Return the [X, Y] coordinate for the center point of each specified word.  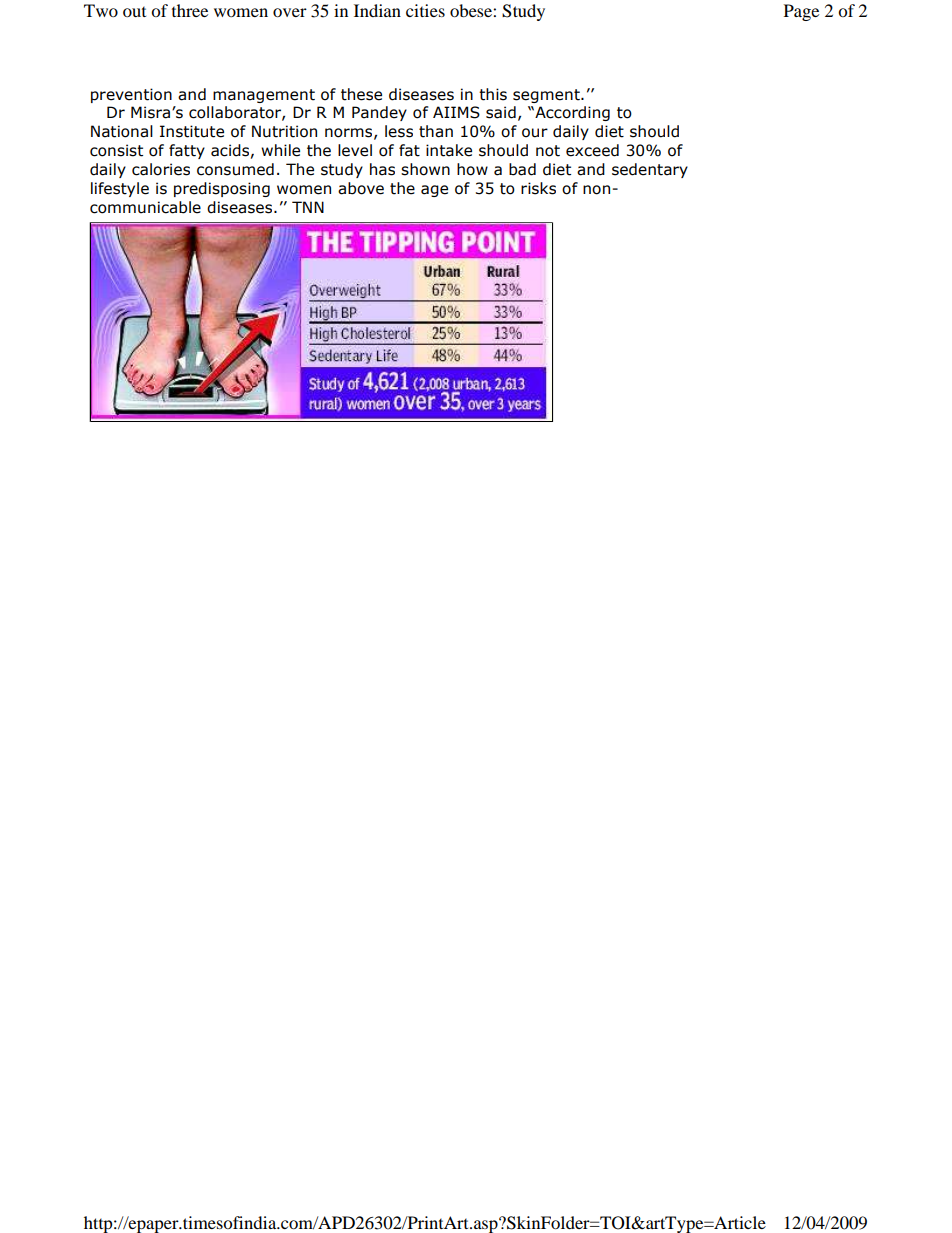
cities [425, 10]
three [190, 10]
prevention [131, 95]
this [493, 94]
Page [801, 12]
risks [538, 188]
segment [547, 96]
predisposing [222, 189]
